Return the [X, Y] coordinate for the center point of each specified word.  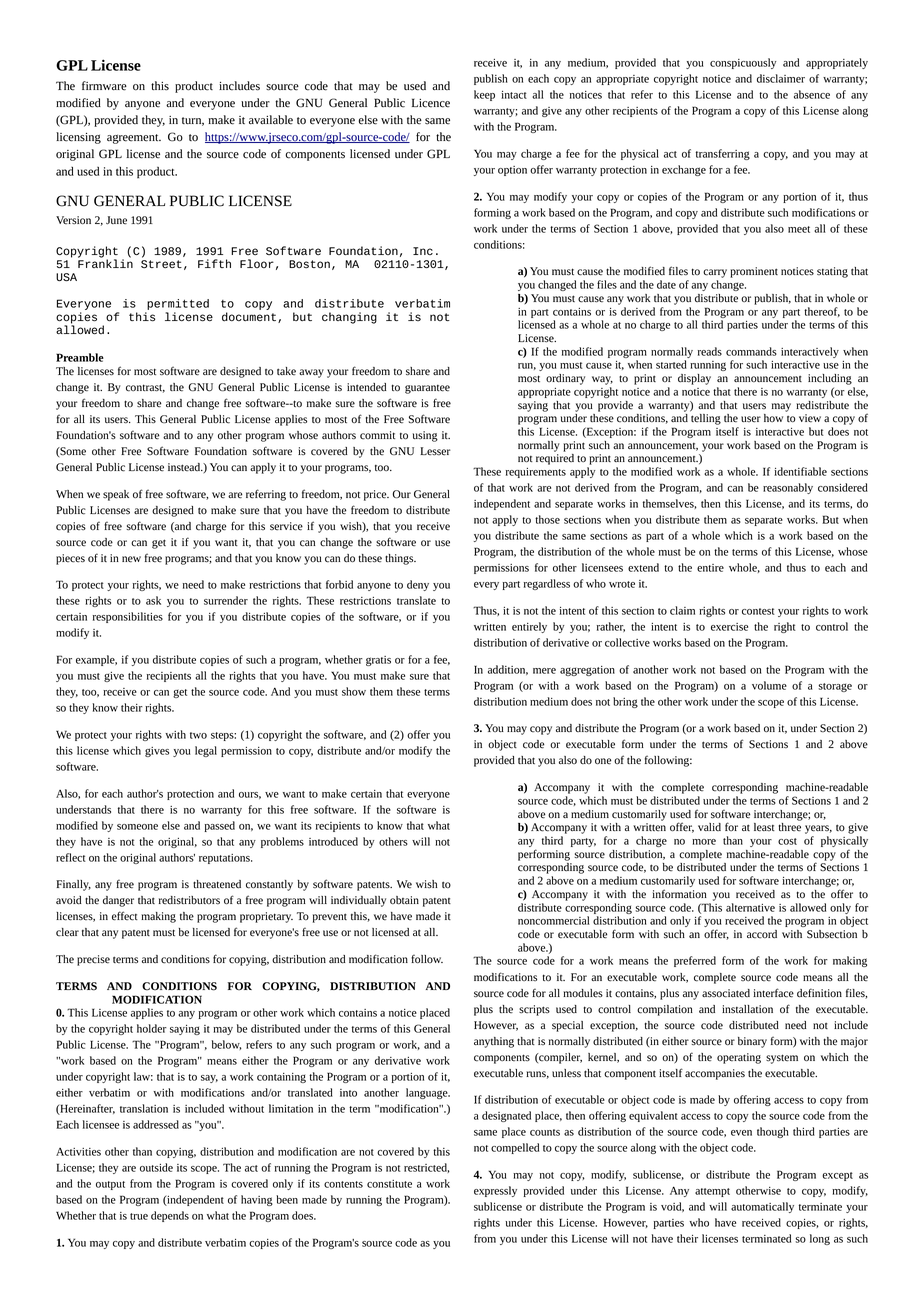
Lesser [435, 451]
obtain [404, 900]
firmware [104, 86]
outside [156, 1167]
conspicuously [743, 63]
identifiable [800, 471]
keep [484, 95]
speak [116, 495]
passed [220, 826]
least [764, 827]
